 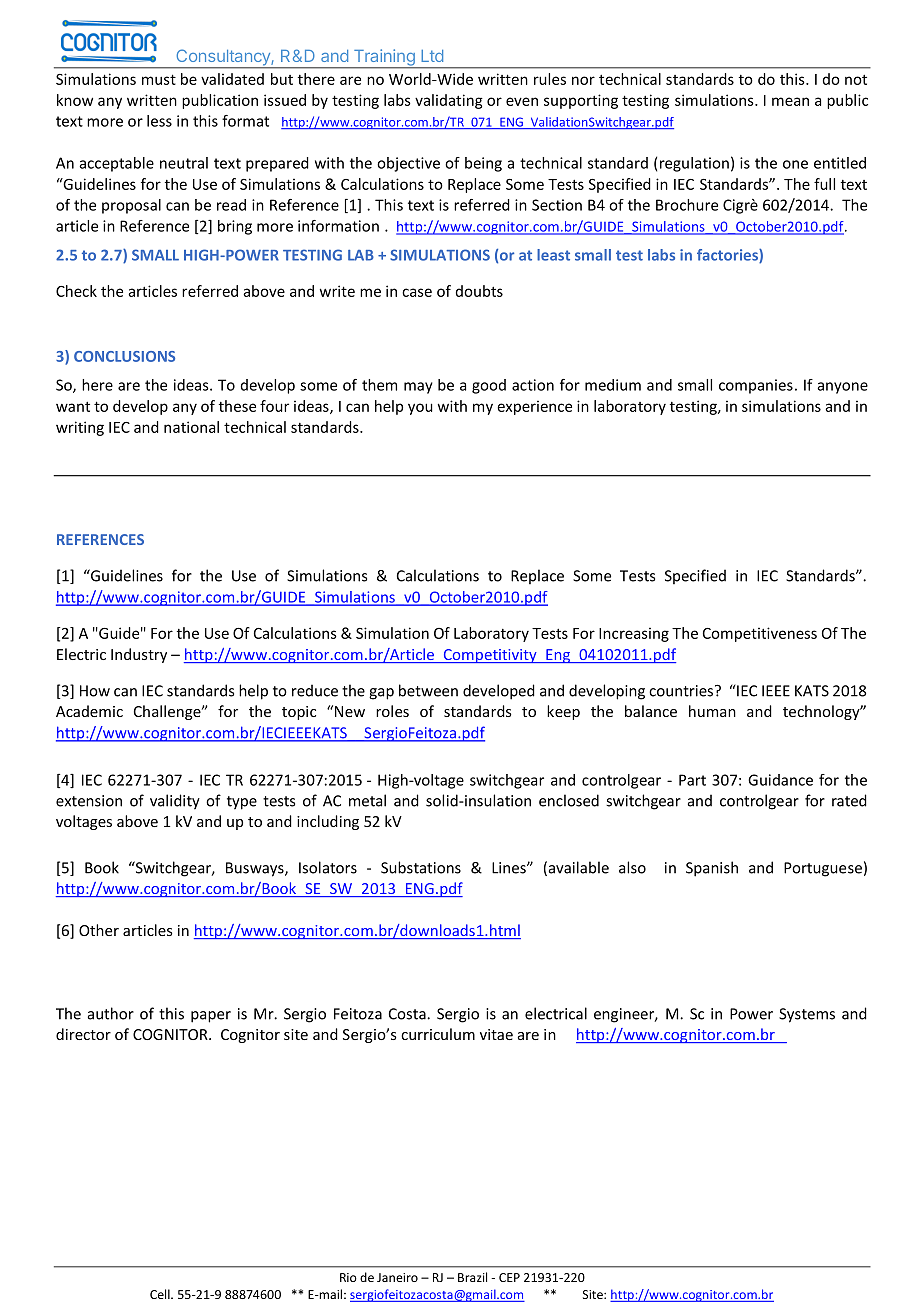 What do you see at coordinates (472, 1277) in the document?
I see `Brazil` at bounding box center [472, 1277].
